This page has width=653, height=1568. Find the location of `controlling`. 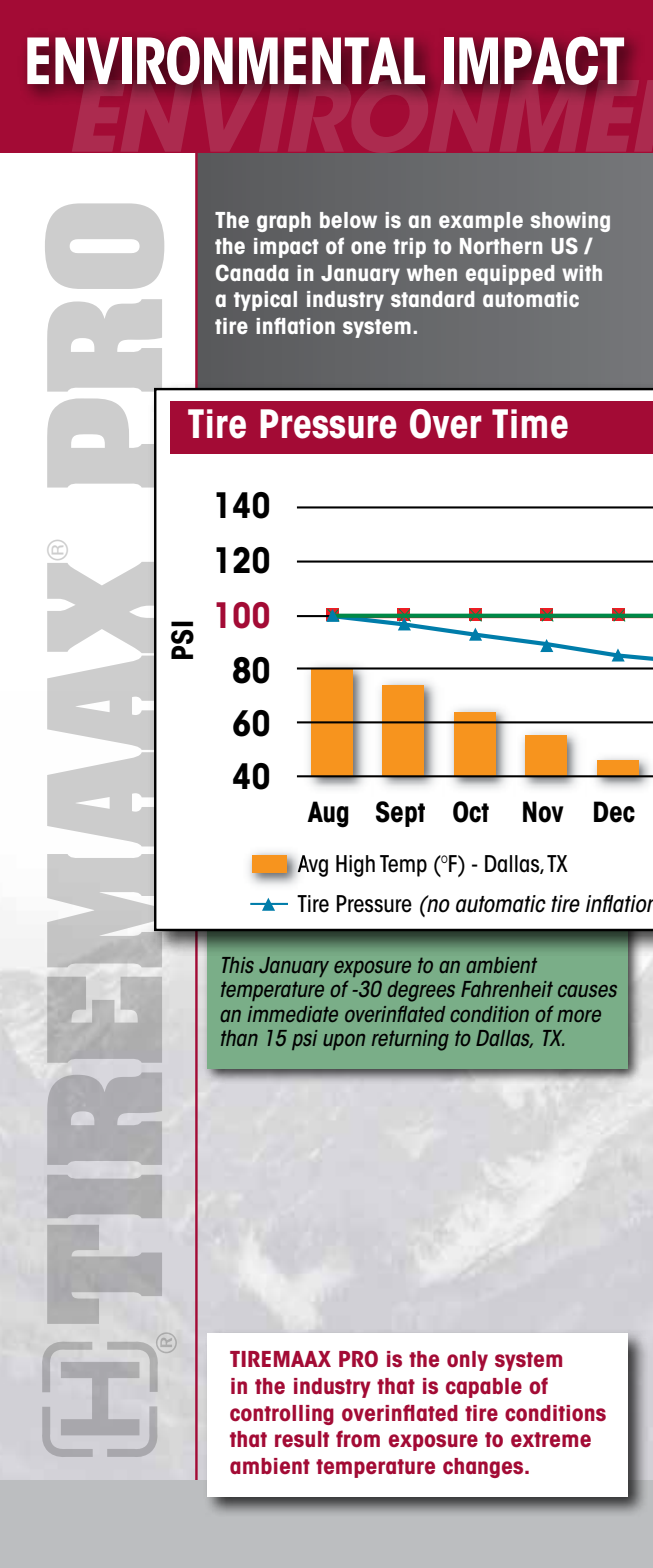

controlling is located at coordinates (282, 1415).
